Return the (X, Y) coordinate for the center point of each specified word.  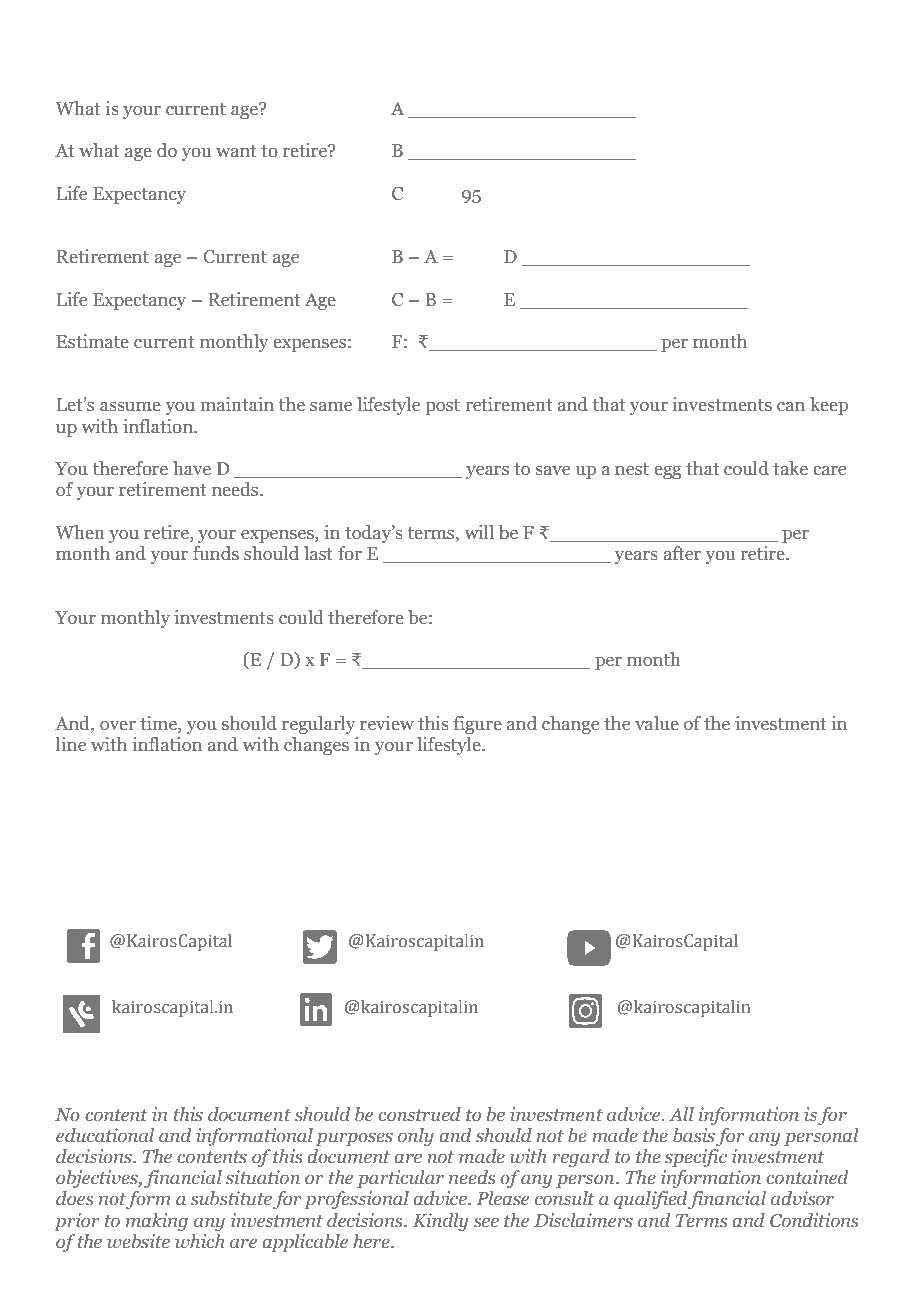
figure (477, 725)
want (236, 151)
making (157, 1222)
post (443, 407)
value (657, 723)
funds (216, 553)
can (791, 406)
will (479, 532)
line (71, 744)
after (682, 553)
